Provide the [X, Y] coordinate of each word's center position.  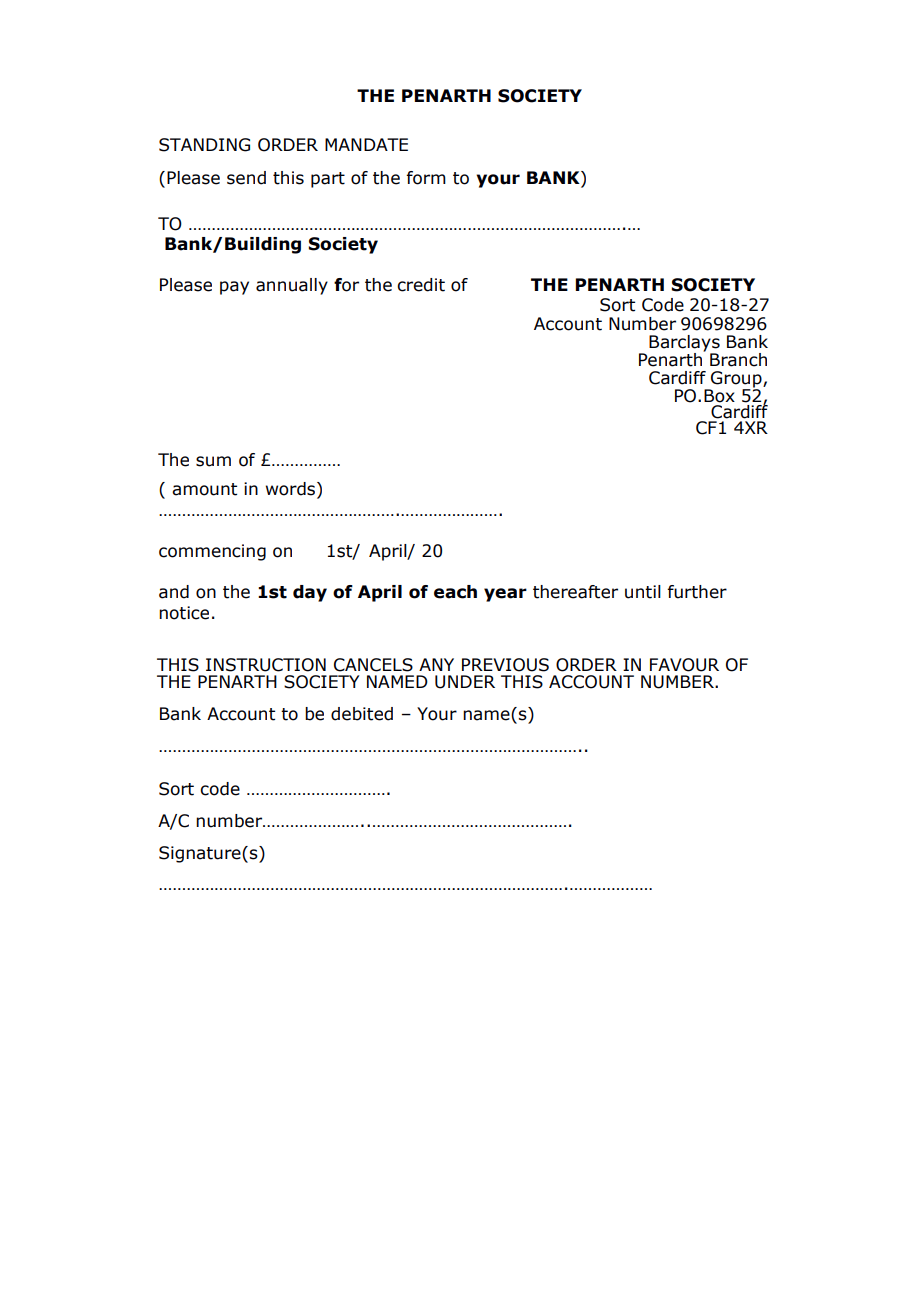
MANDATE [366, 144]
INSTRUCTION [266, 665]
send [246, 178]
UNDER [465, 682]
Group [736, 380]
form [426, 178]
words [292, 489]
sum [213, 461]
